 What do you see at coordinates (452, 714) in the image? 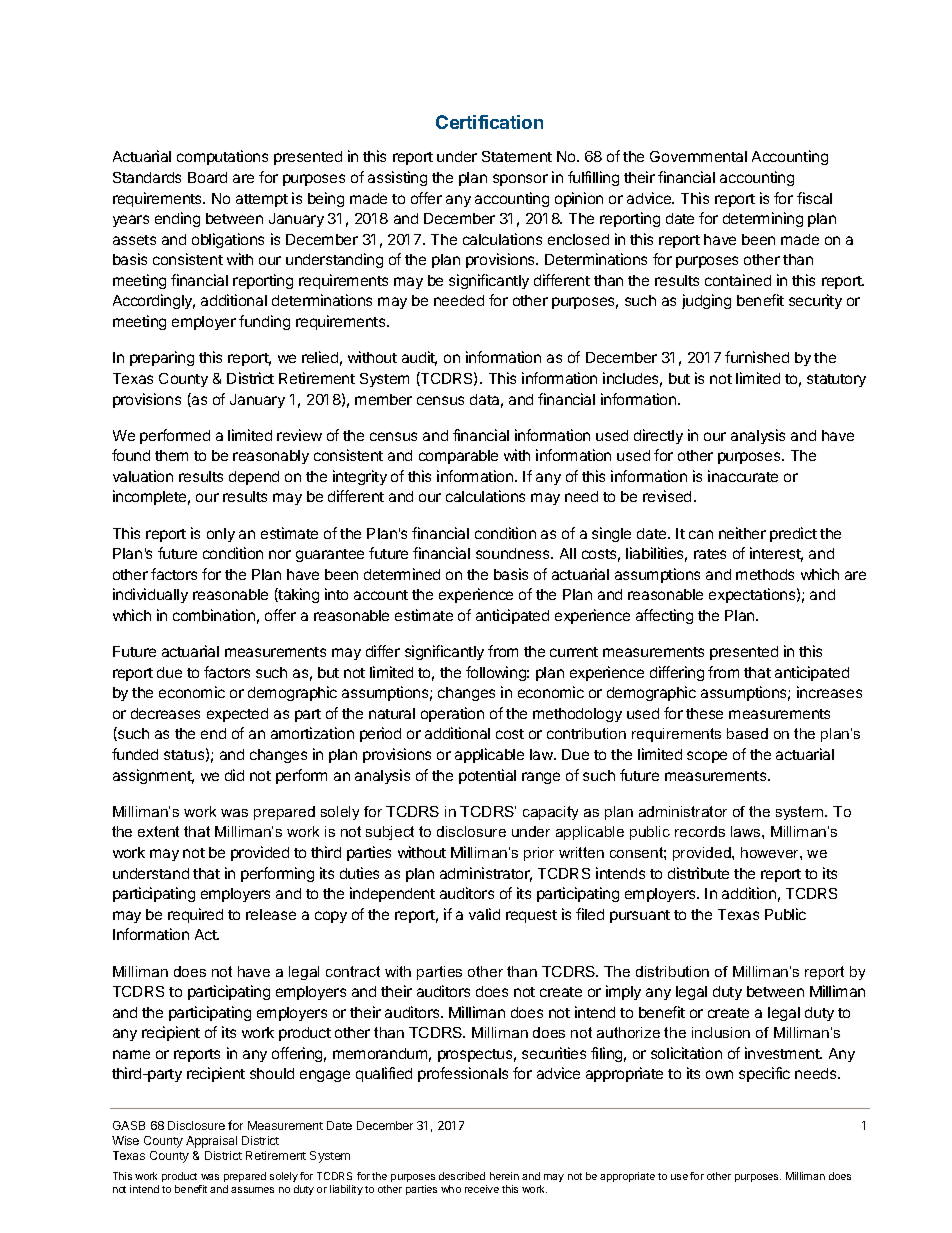
I see `operation` at bounding box center [452, 714].
